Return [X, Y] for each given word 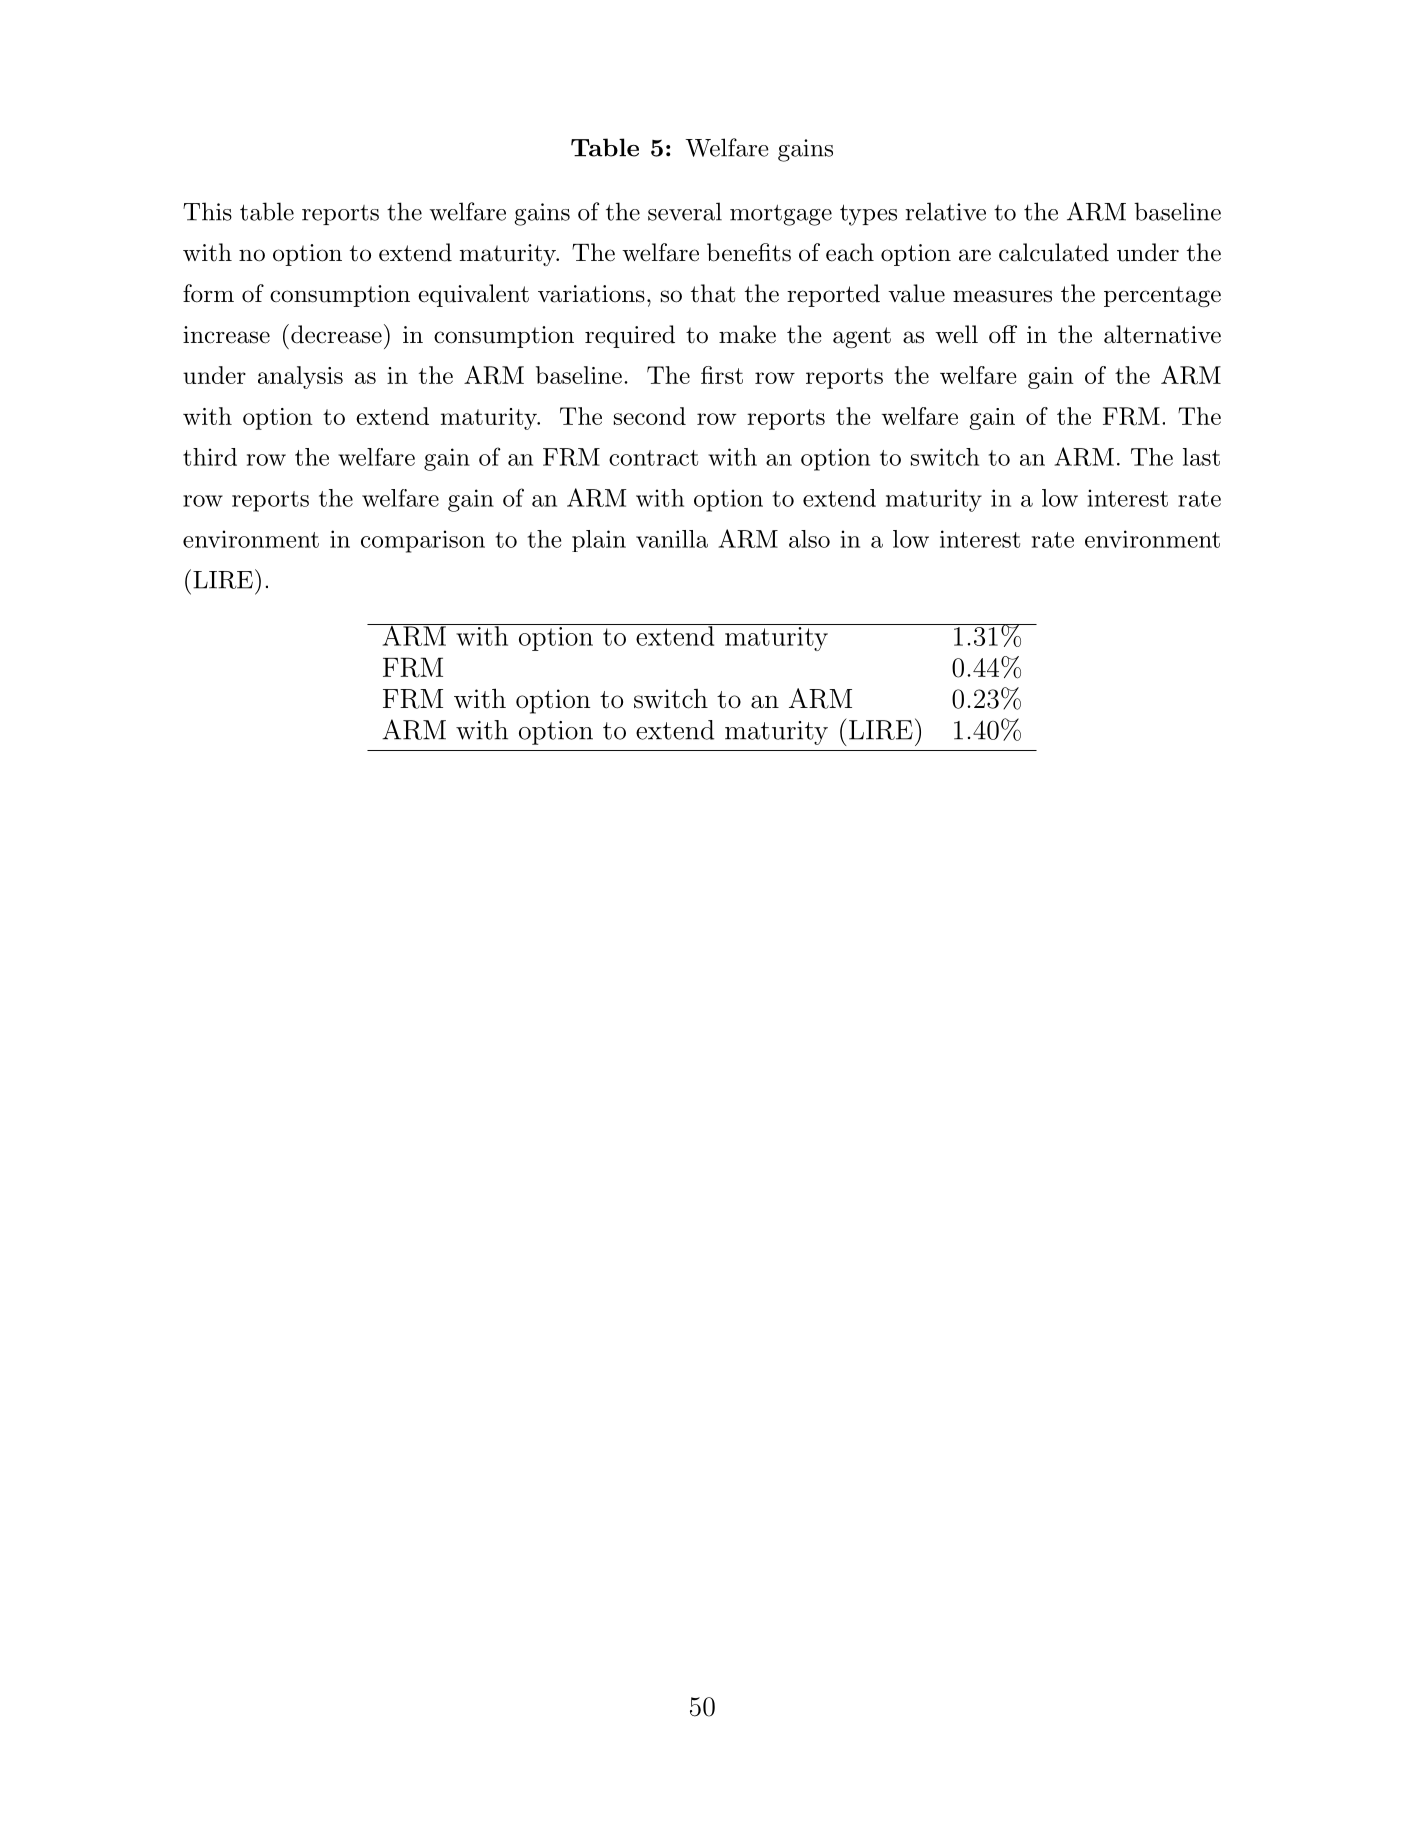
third [210, 457]
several [685, 211]
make [747, 334]
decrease [336, 334]
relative [945, 211]
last [1201, 457]
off [1003, 334]
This [207, 211]
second [650, 416]
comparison [423, 541]
